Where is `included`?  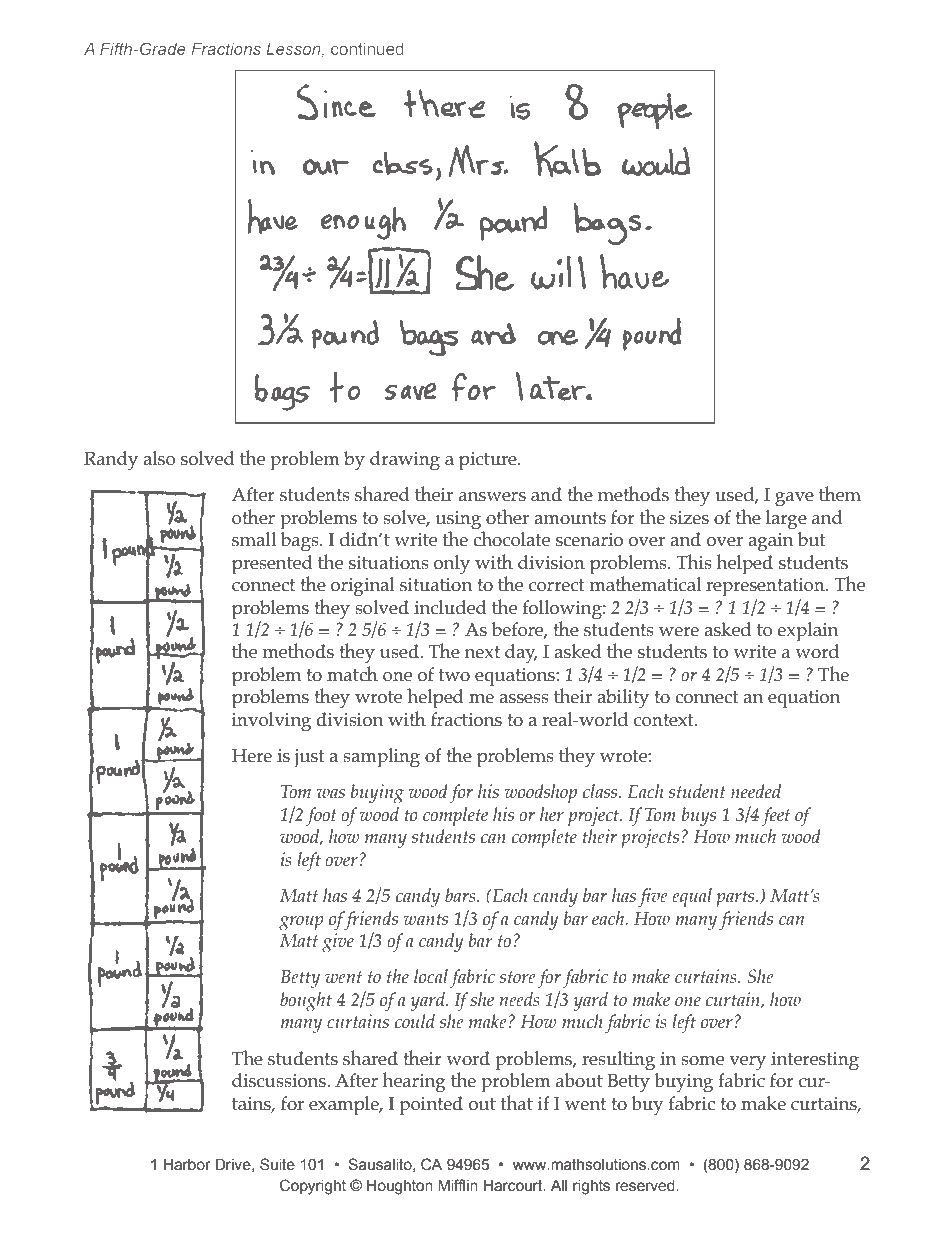
included is located at coordinates (450, 607).
